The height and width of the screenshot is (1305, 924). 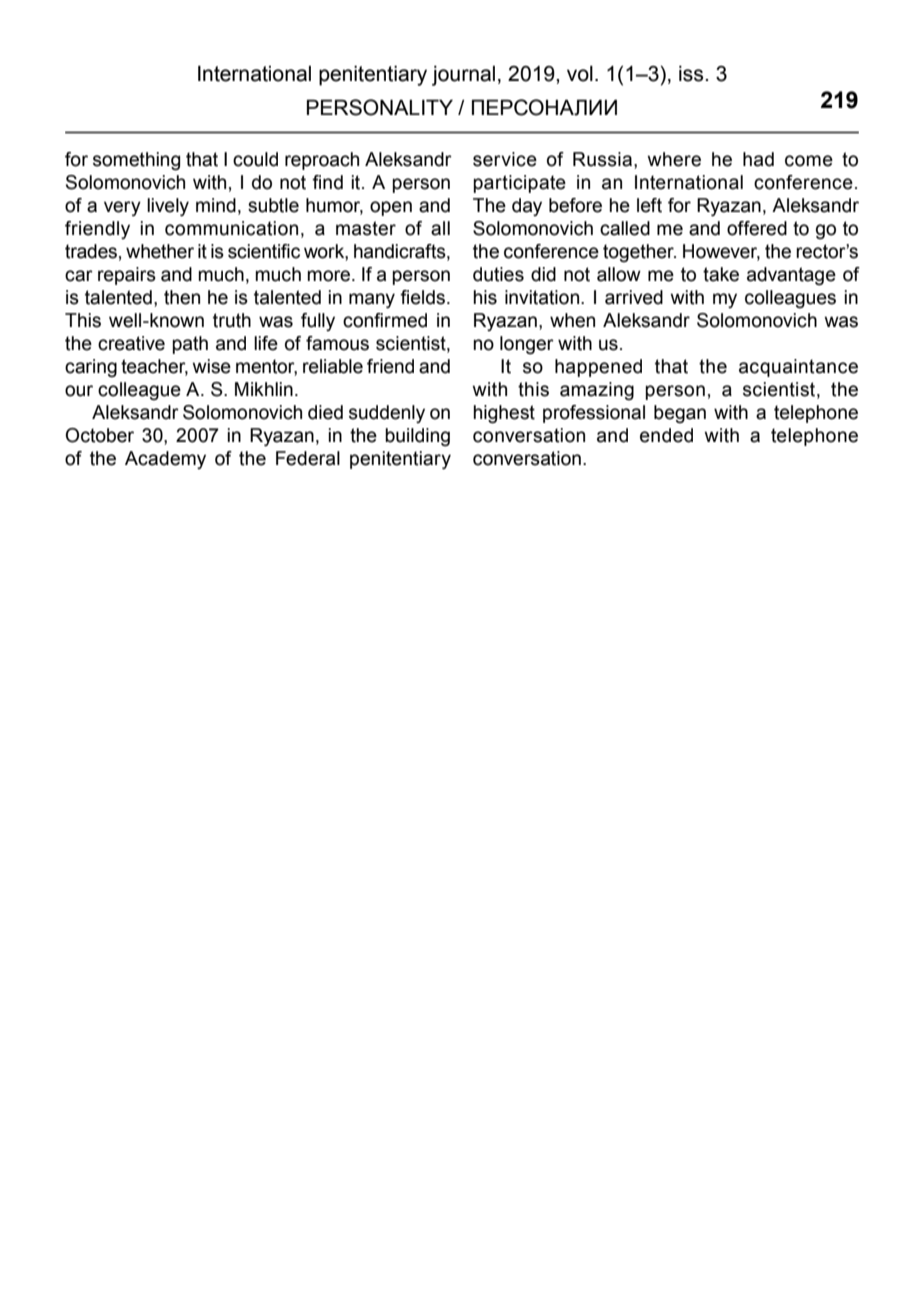 I want to click on journal, so click(x=463, y=76).
